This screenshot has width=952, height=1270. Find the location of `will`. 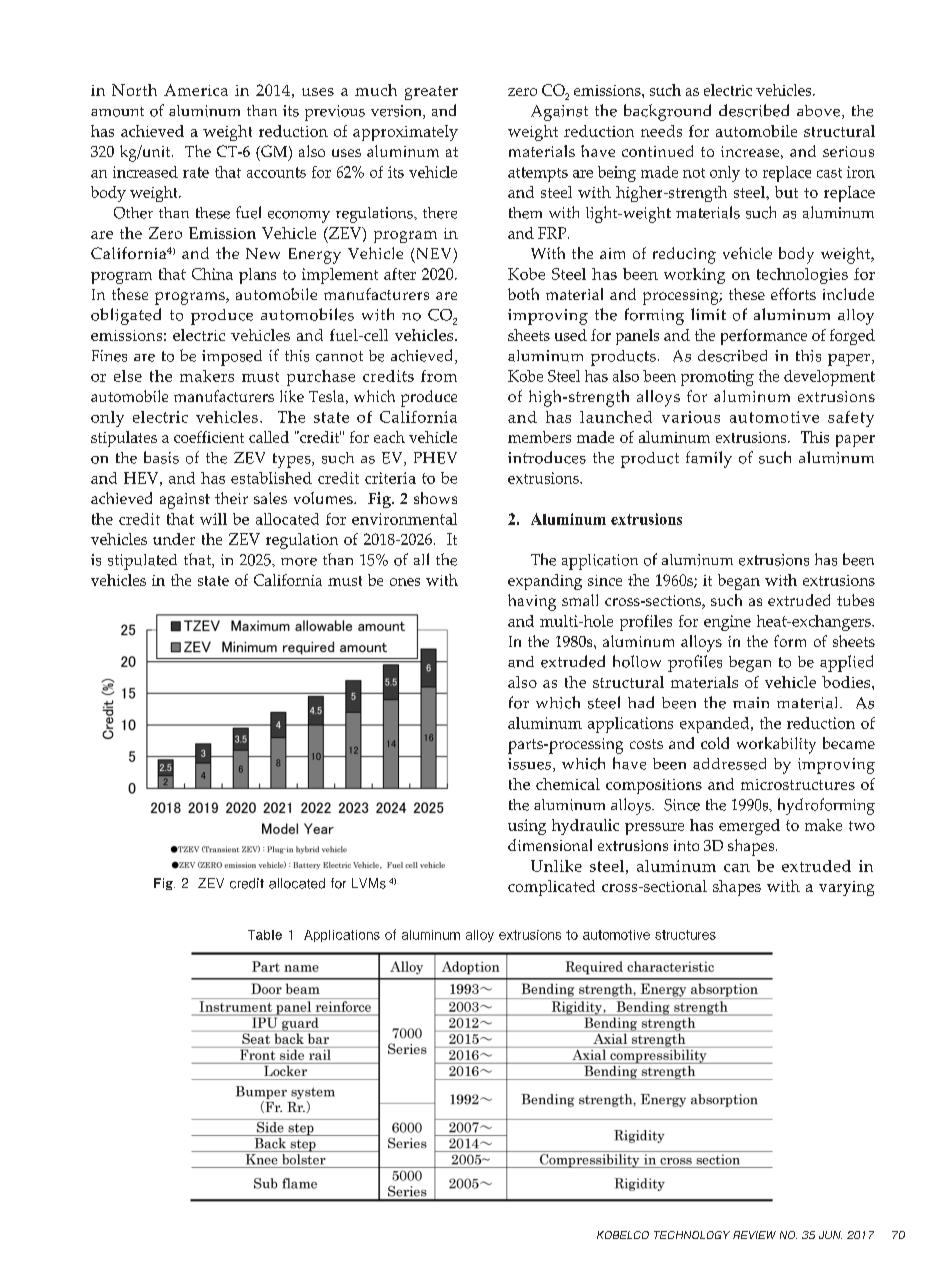

will is located at coordinates (213, 519).
